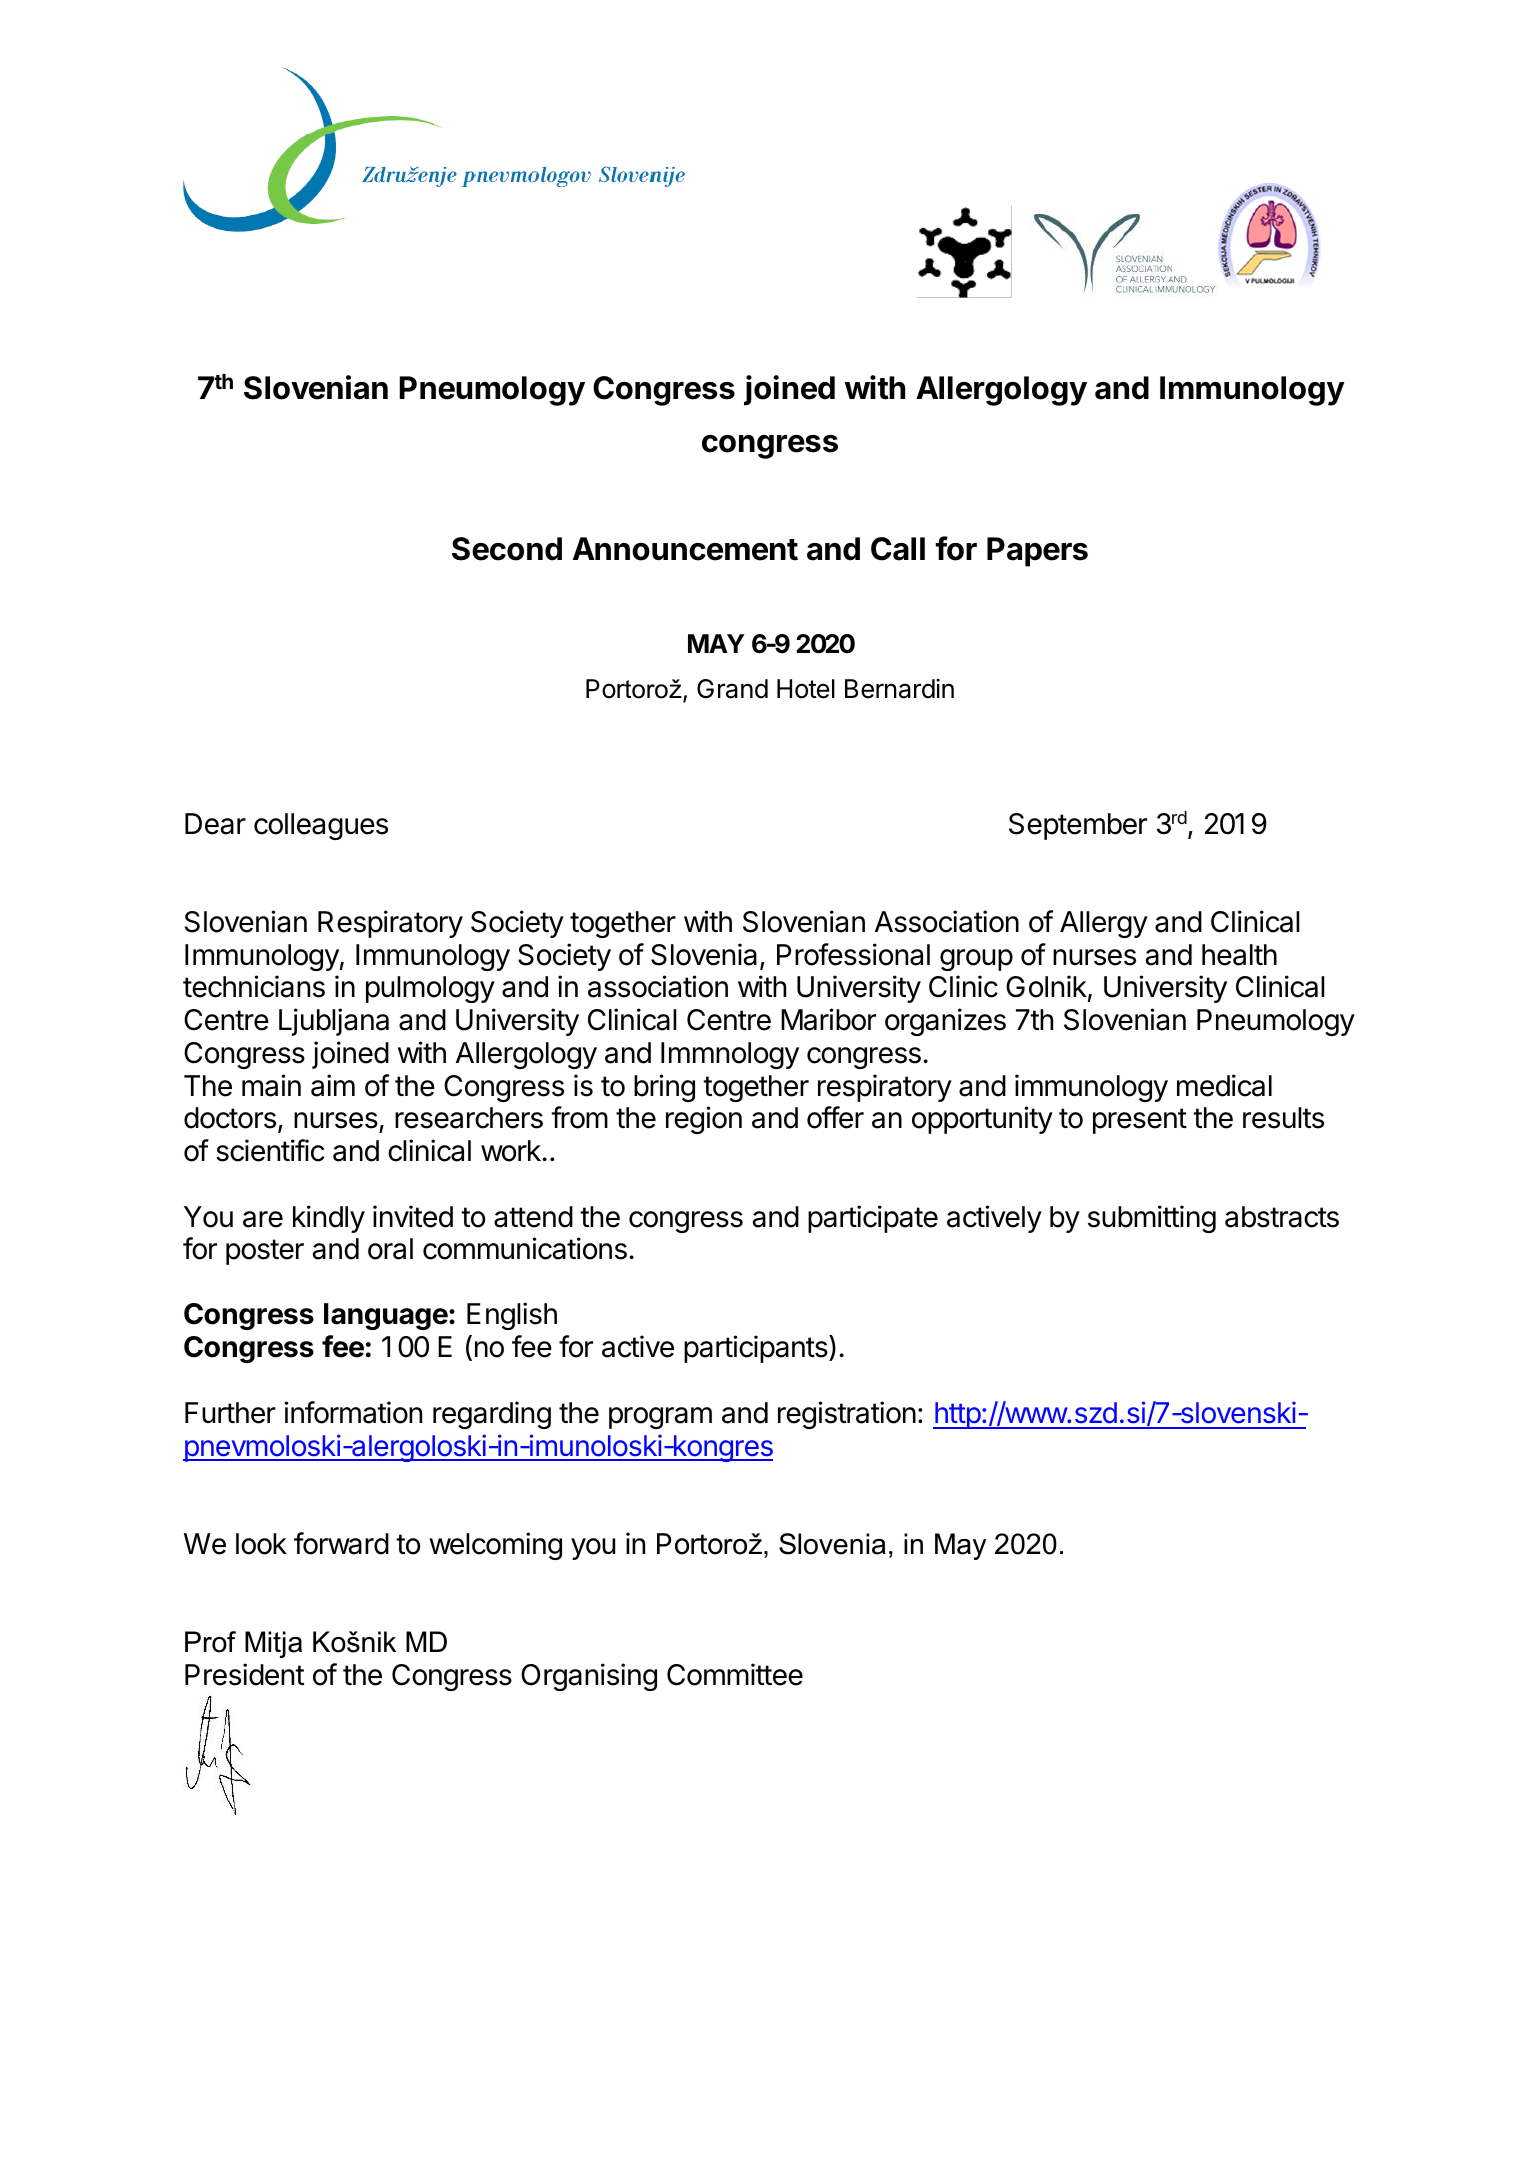 Image resolution: width=1540 pixels, height=2178 pixels. What do you see at coordinates (507, 549) in the screenshot?
I see `Second` at bounding box center [507, 549].
